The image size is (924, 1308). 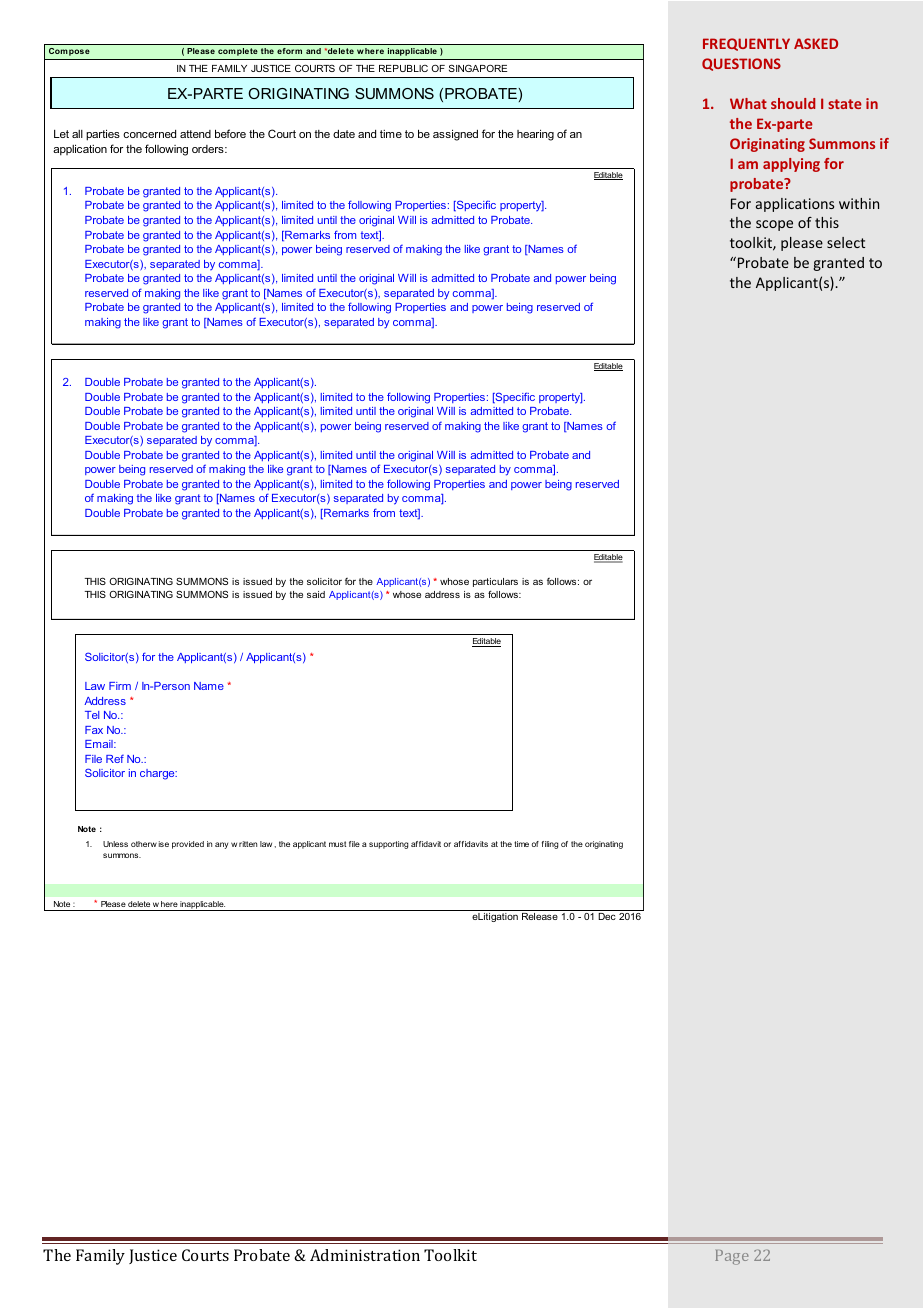 I want to click on Administration, so click(x=365, y=1255).
